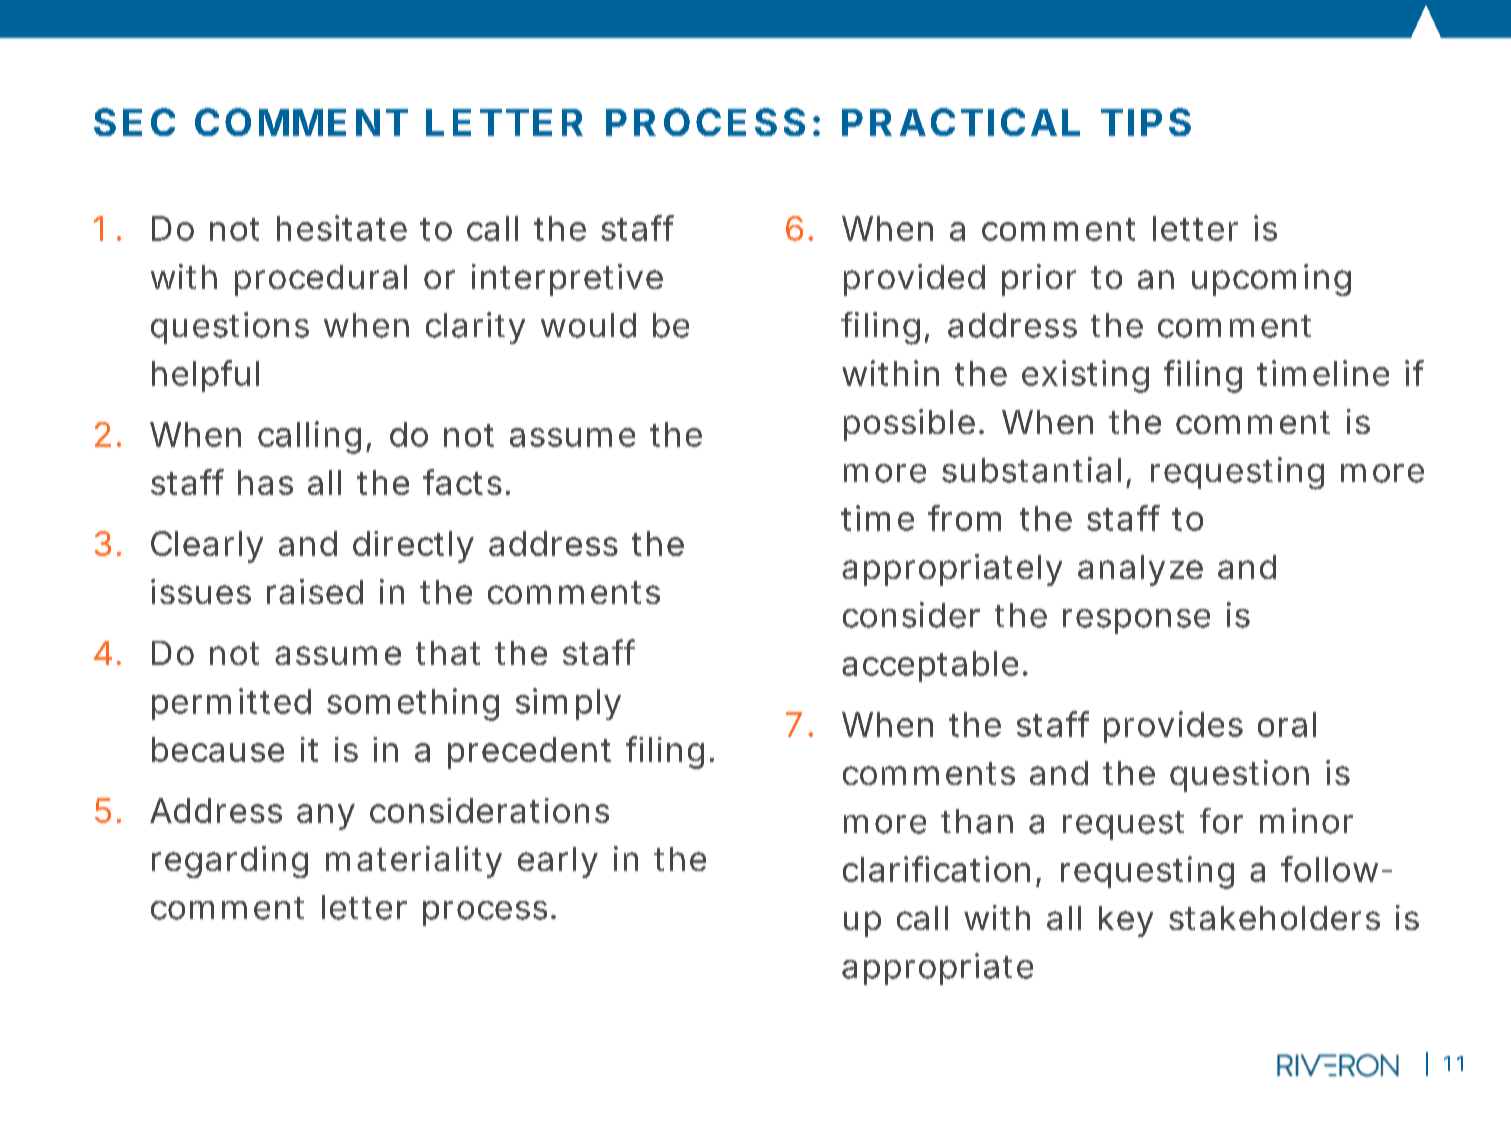 This page has width=1511, height=1133. I want to click on possible, so click(909, 425).
